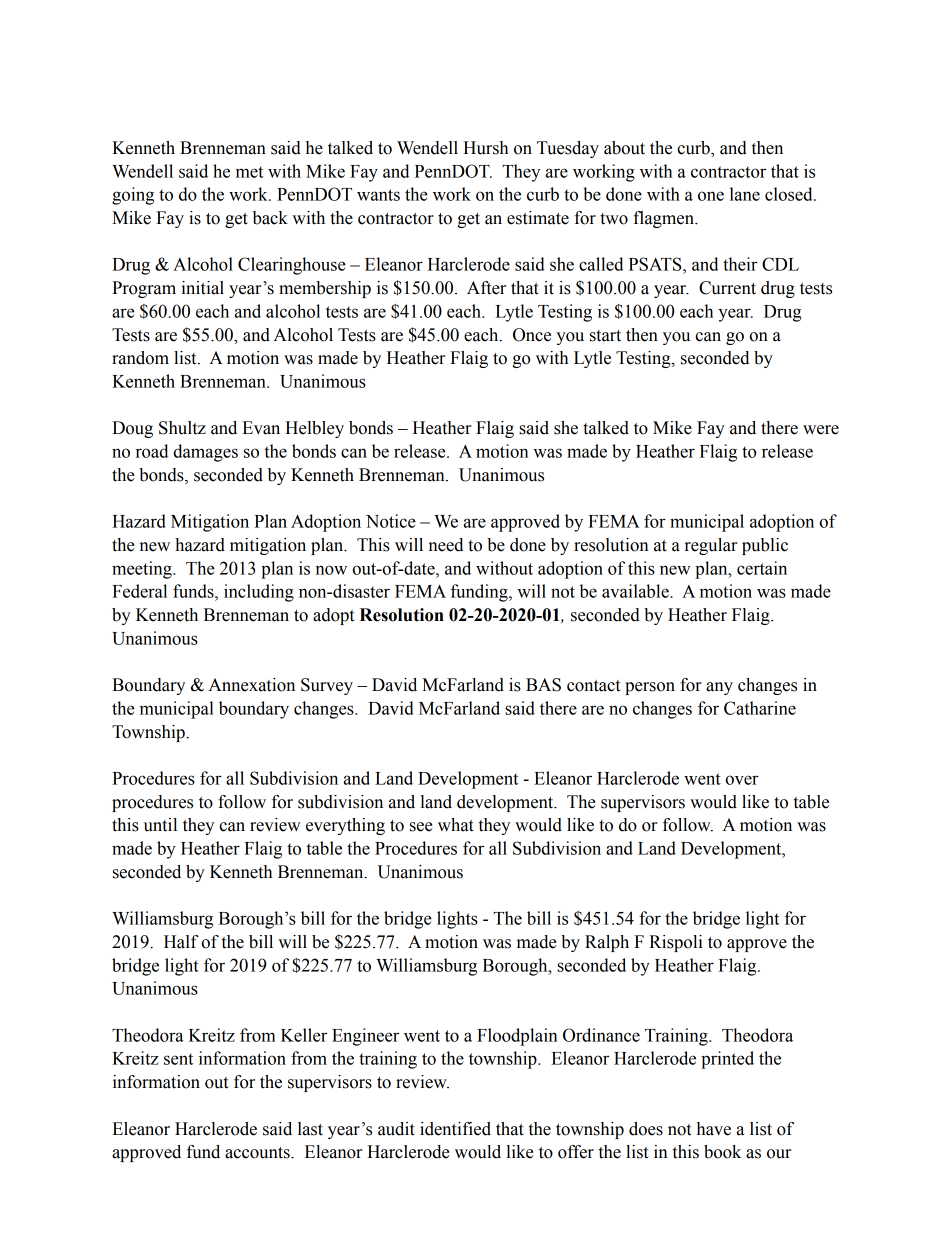 This screenshot has width=952, height=1233. I want to click on accounts, so click(258, 1153).
